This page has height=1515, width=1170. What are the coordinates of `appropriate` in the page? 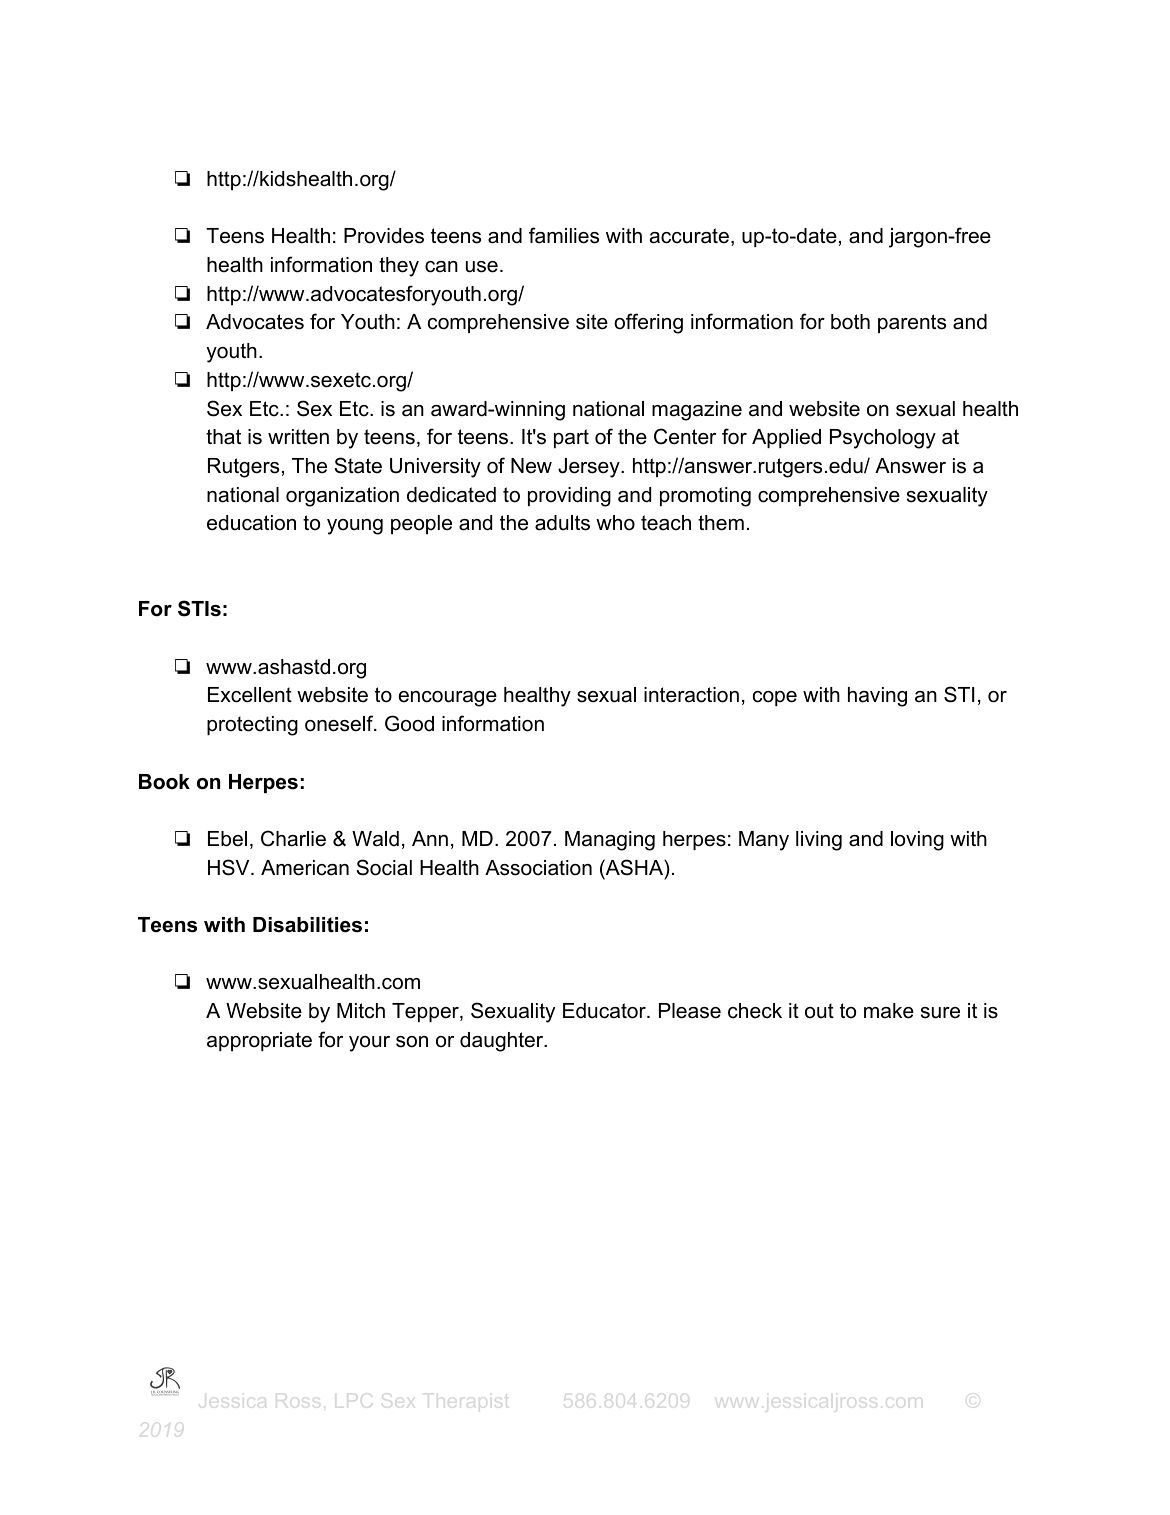 It's located at (259, 1041).
